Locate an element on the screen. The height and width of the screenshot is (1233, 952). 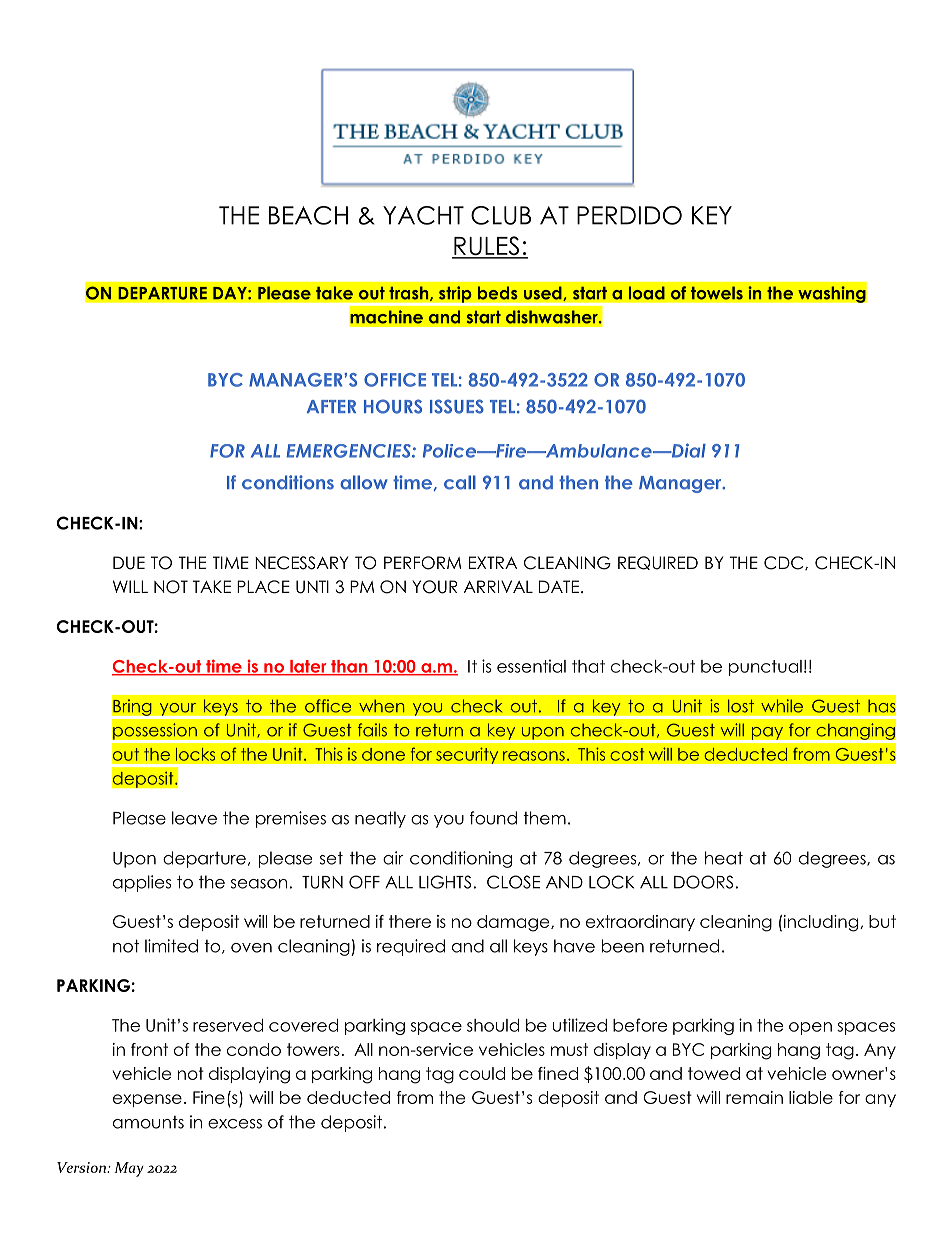
BEACH is located at coordinates (308, 215).
